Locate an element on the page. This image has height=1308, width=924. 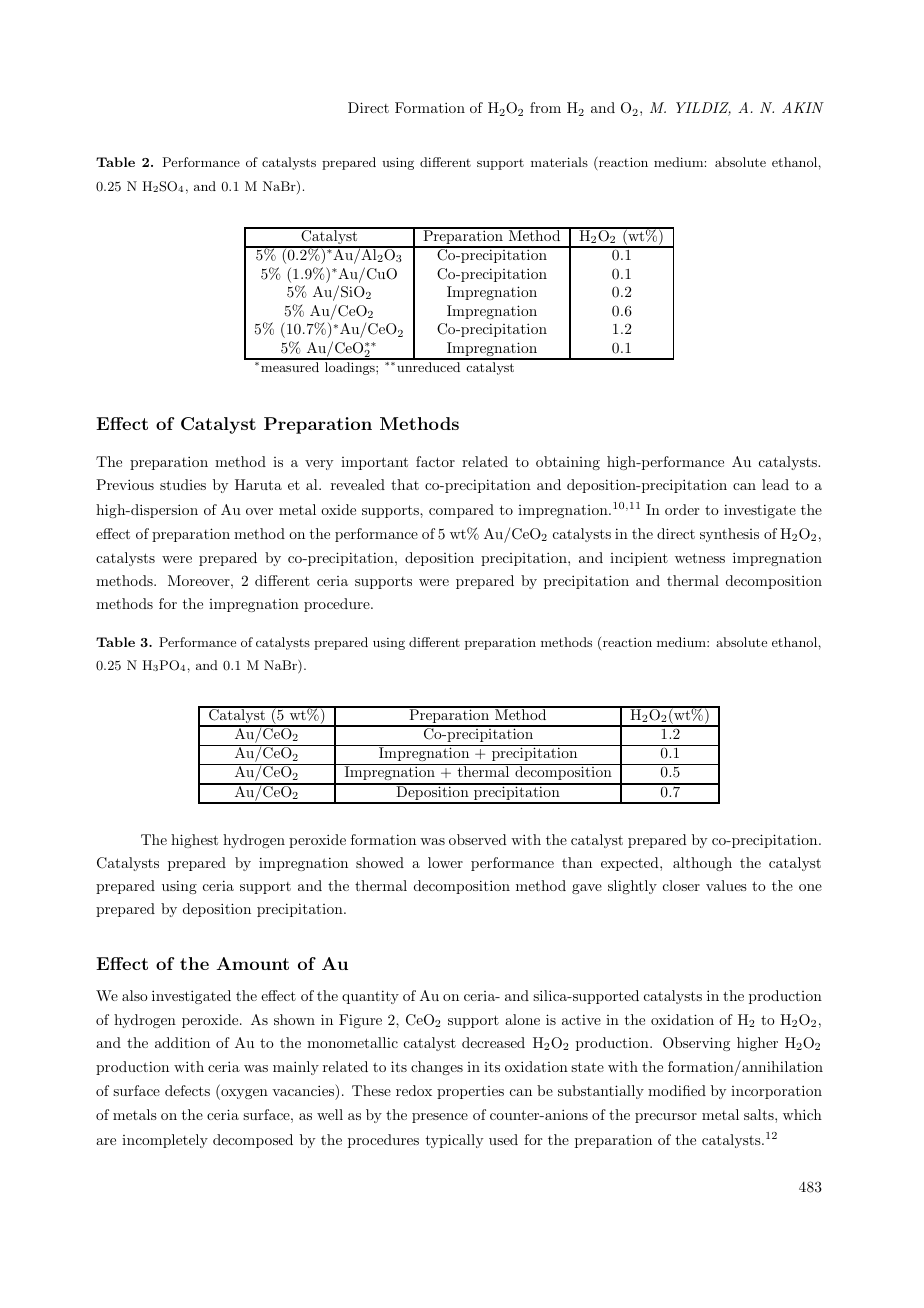
observed is located at coordinates (478, 839).
